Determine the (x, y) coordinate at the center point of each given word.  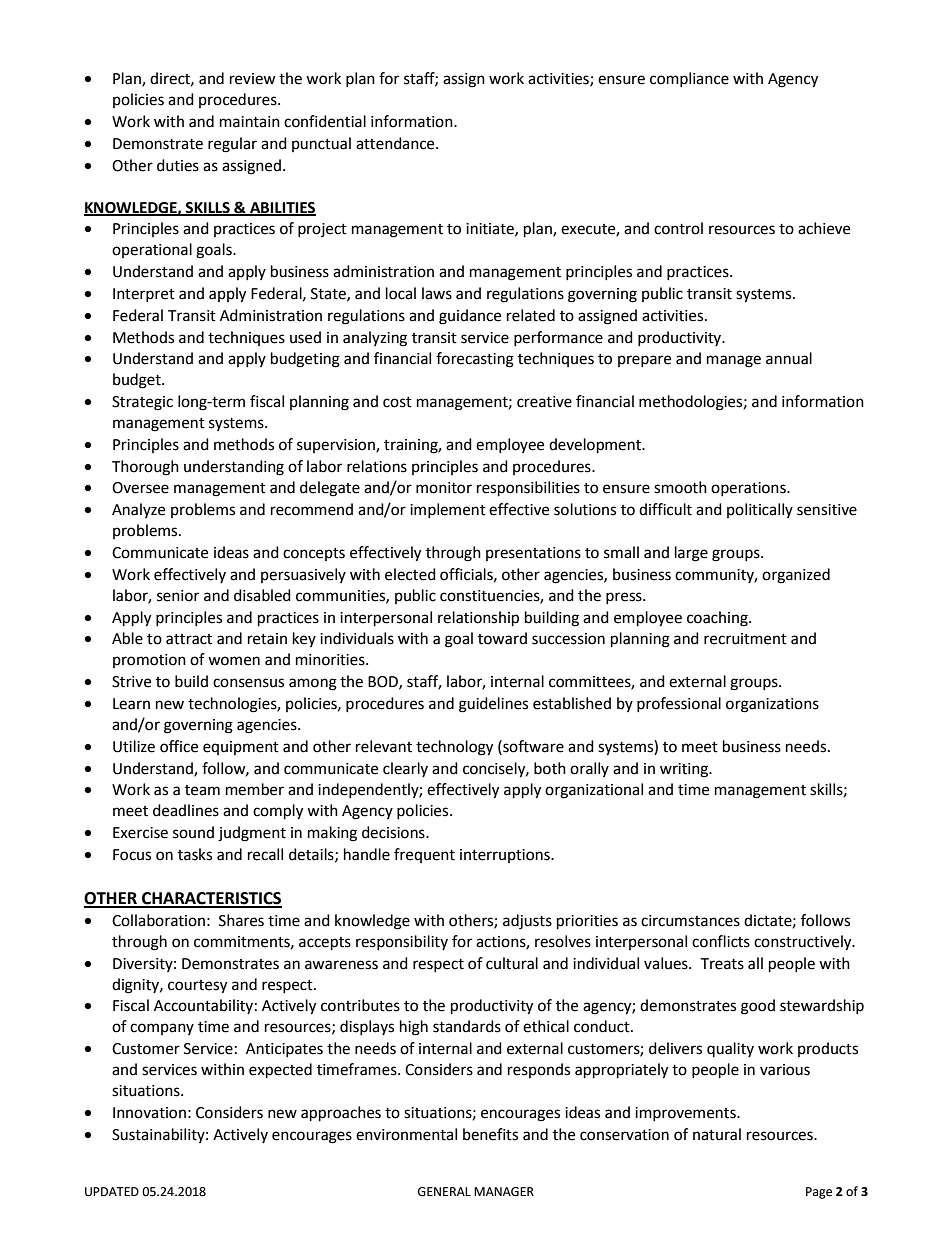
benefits (490, 1134)
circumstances (690, 921)
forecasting (475, 360)
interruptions (506, 856)
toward (502, 638)
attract (189, 639)
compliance (689, 79)
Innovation (149, 1113)
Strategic (142, 403)
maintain (250, 122)
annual (789, 358)
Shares (241, 920)
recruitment (745, 639)
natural (717, 1134)
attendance (396, 143)
